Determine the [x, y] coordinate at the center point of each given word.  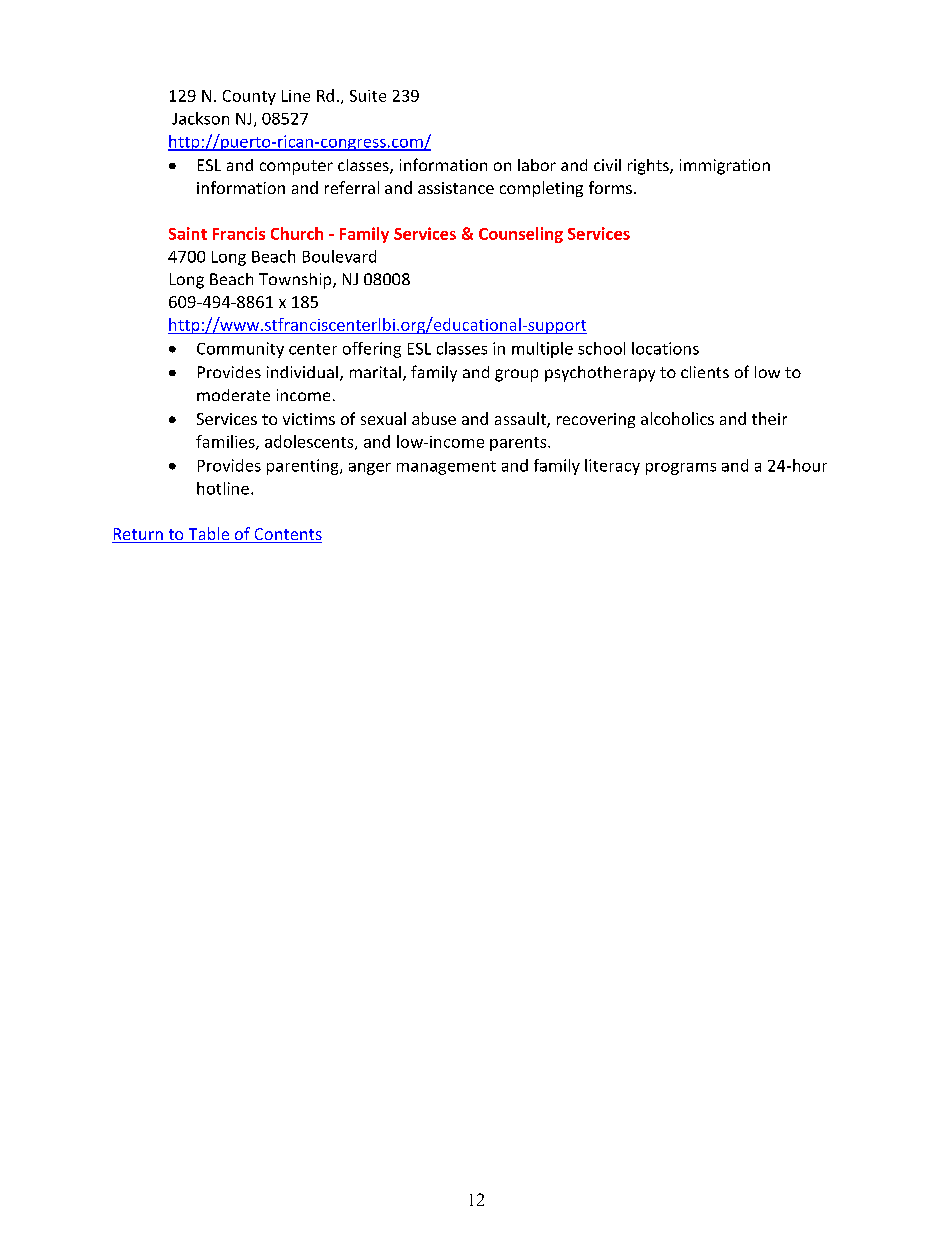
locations [665, 348]
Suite [368, 96]
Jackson [200, 118]
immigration [725, 167]
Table [209, 535]
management [446, 468]
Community [240, 350]
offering [372, 350]
